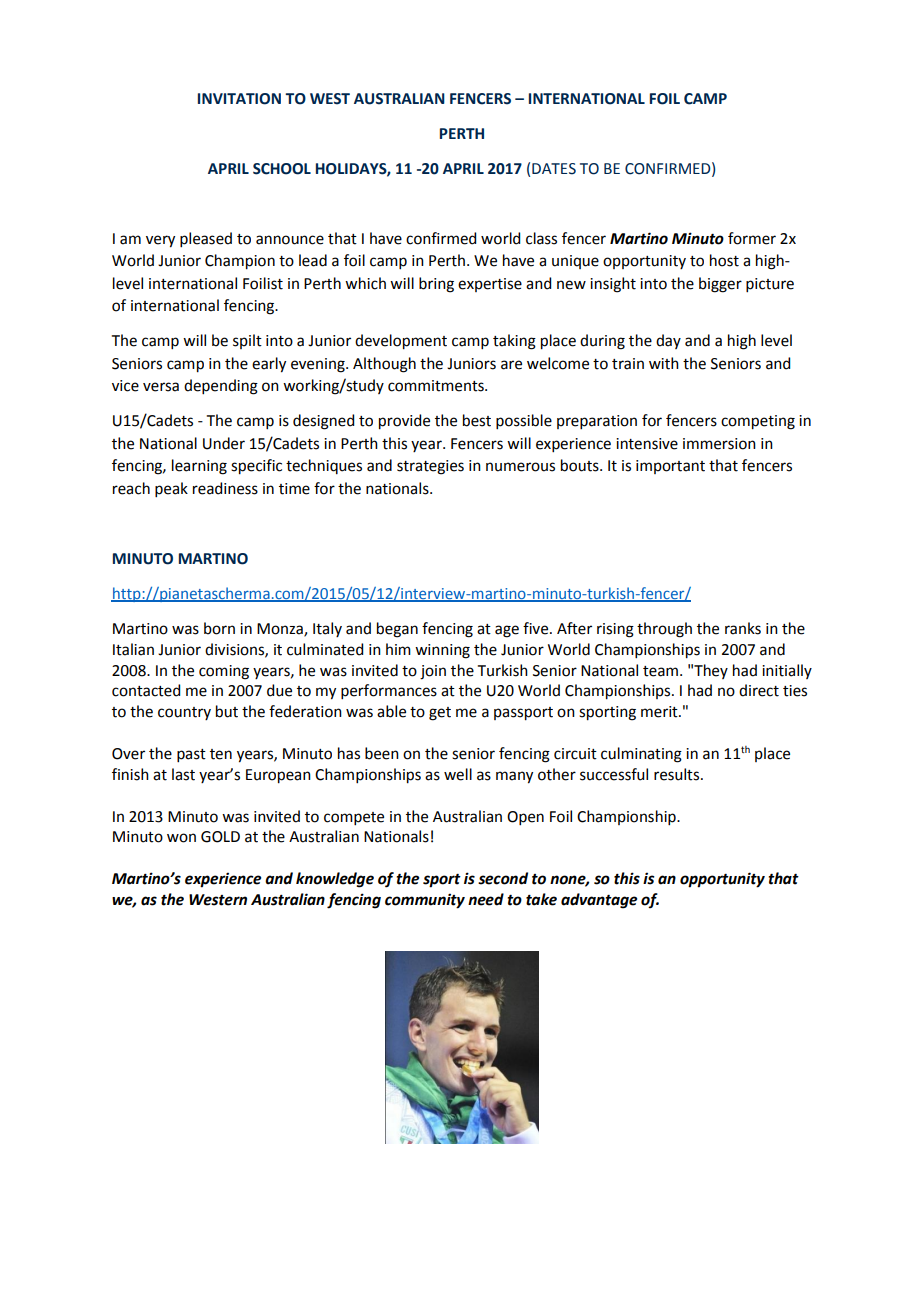 The width and height of the screenshot is (924, 1308). What do you see at coordinates (239, 99) in the screenshot?
I see `INVITATION` at bounding box center [239, 99].
